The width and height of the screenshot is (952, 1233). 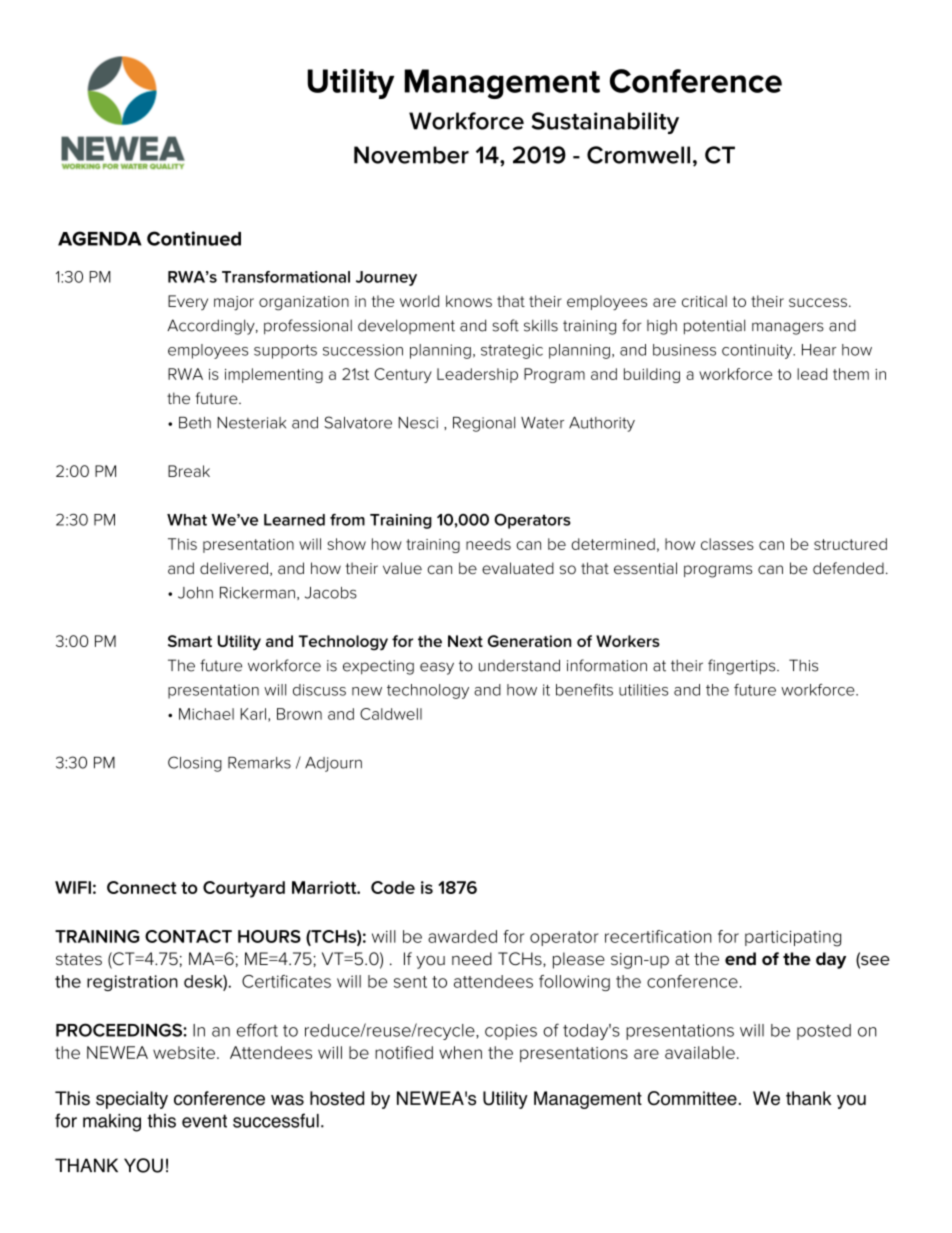 What do you see at coordinates (411, 155) in the screenshot?
I see `November` at bounding box center [411, 155].
